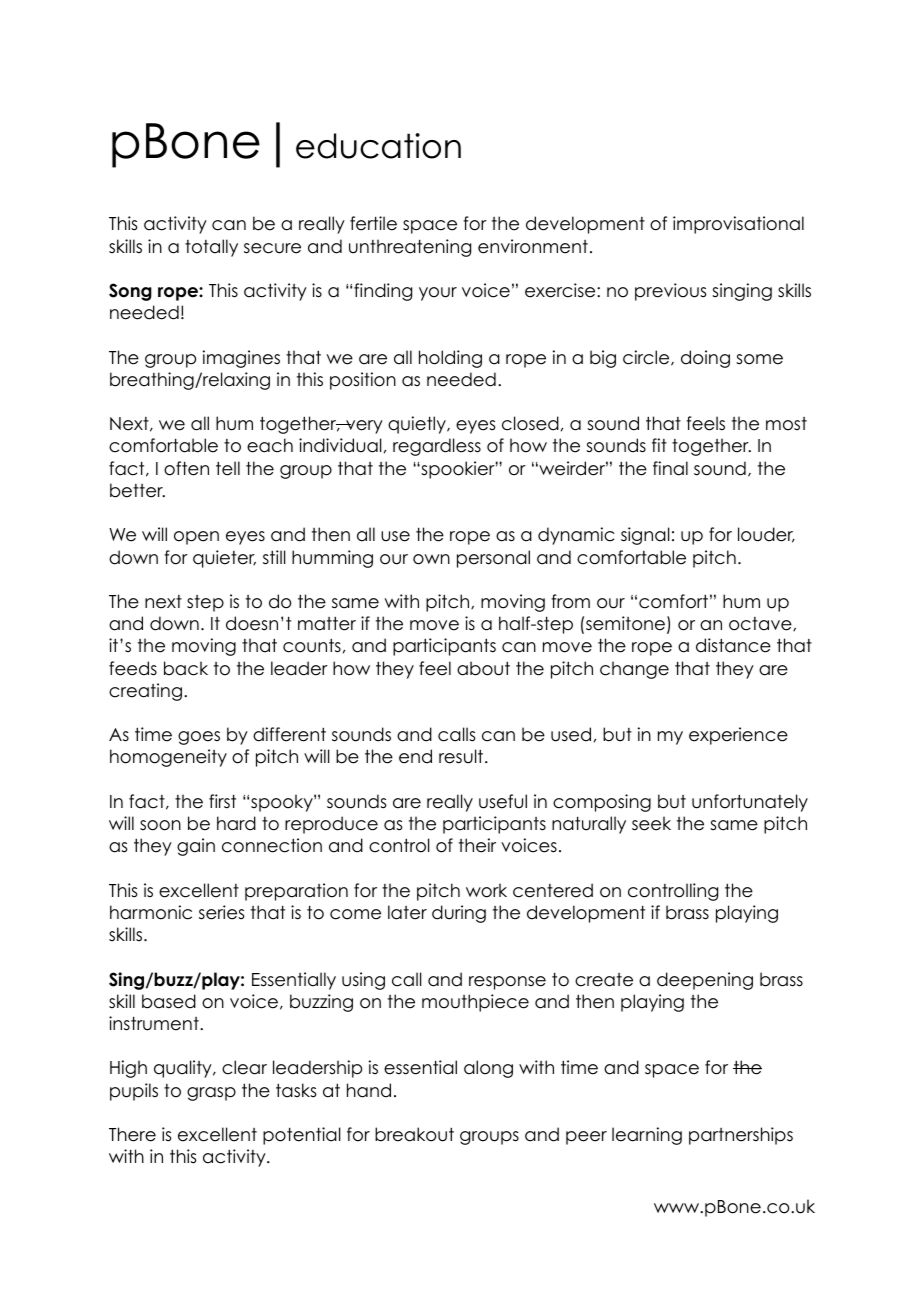  I want to click on distance, so click(733, 645).
